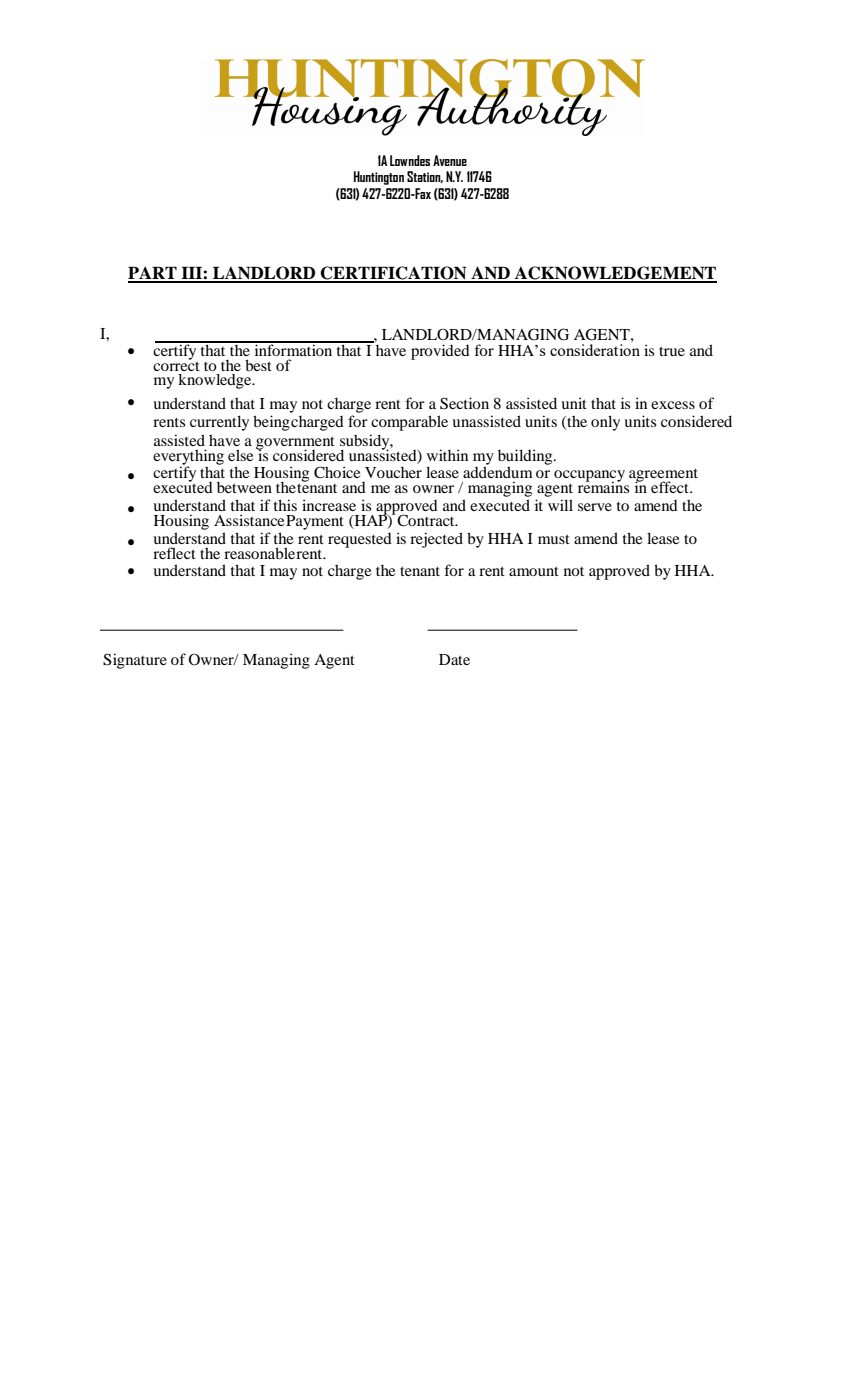 This image has width=849, height=1400. What do you see at coordinates (450, 160) in the image?
I see `Avenue` at bounding box center [450, 160].
